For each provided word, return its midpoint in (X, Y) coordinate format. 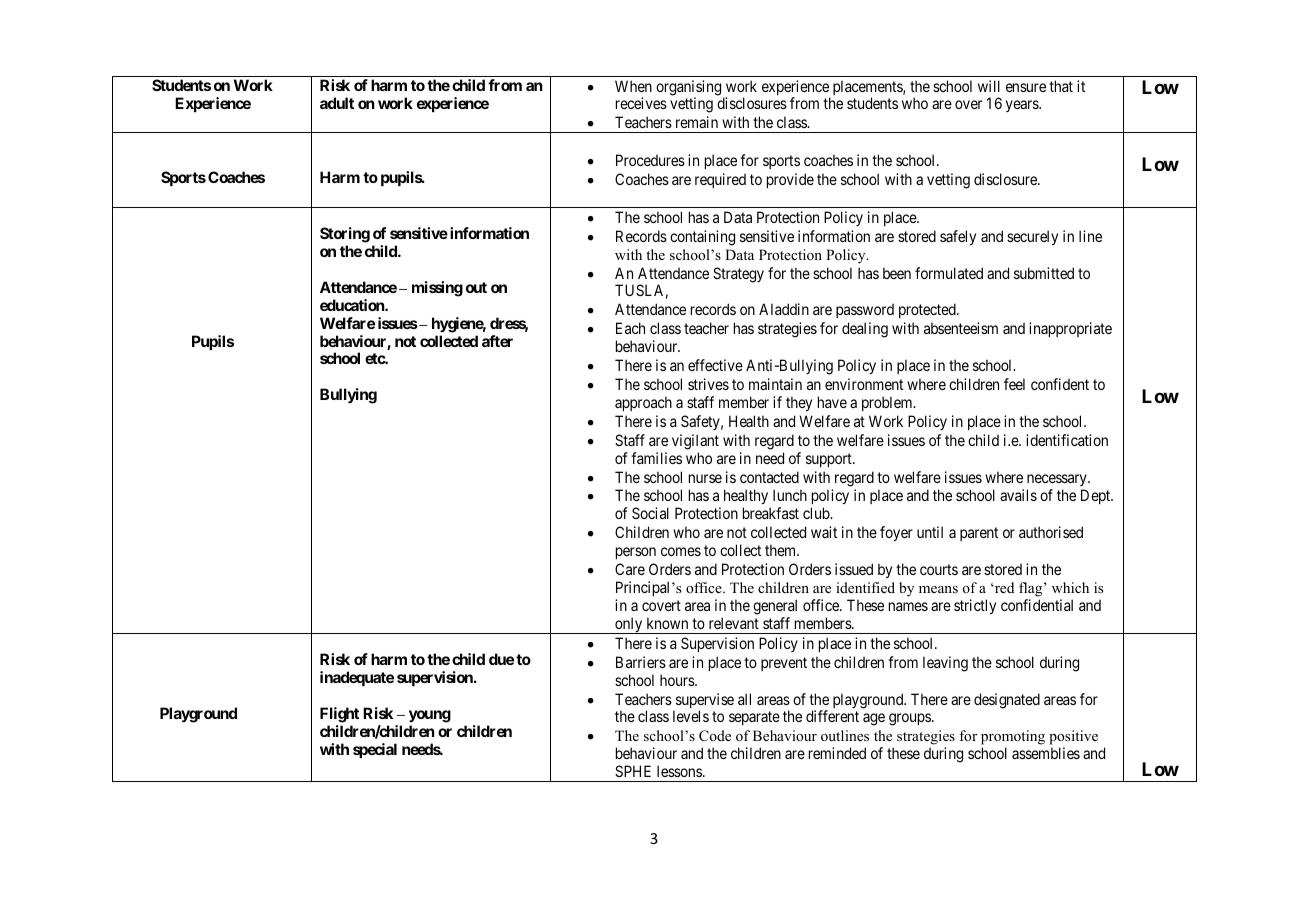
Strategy (738, 275)
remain (697, 122)
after (497, 341)
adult (337, 103)
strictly (975, 606)
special (375, 750)
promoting (1013, 739)
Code (715, 736)
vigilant (695, 442)
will (989, 86)
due (501, 659)
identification (1067, 440)
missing (437, 289)
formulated (949, 273)
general (775, 607)
